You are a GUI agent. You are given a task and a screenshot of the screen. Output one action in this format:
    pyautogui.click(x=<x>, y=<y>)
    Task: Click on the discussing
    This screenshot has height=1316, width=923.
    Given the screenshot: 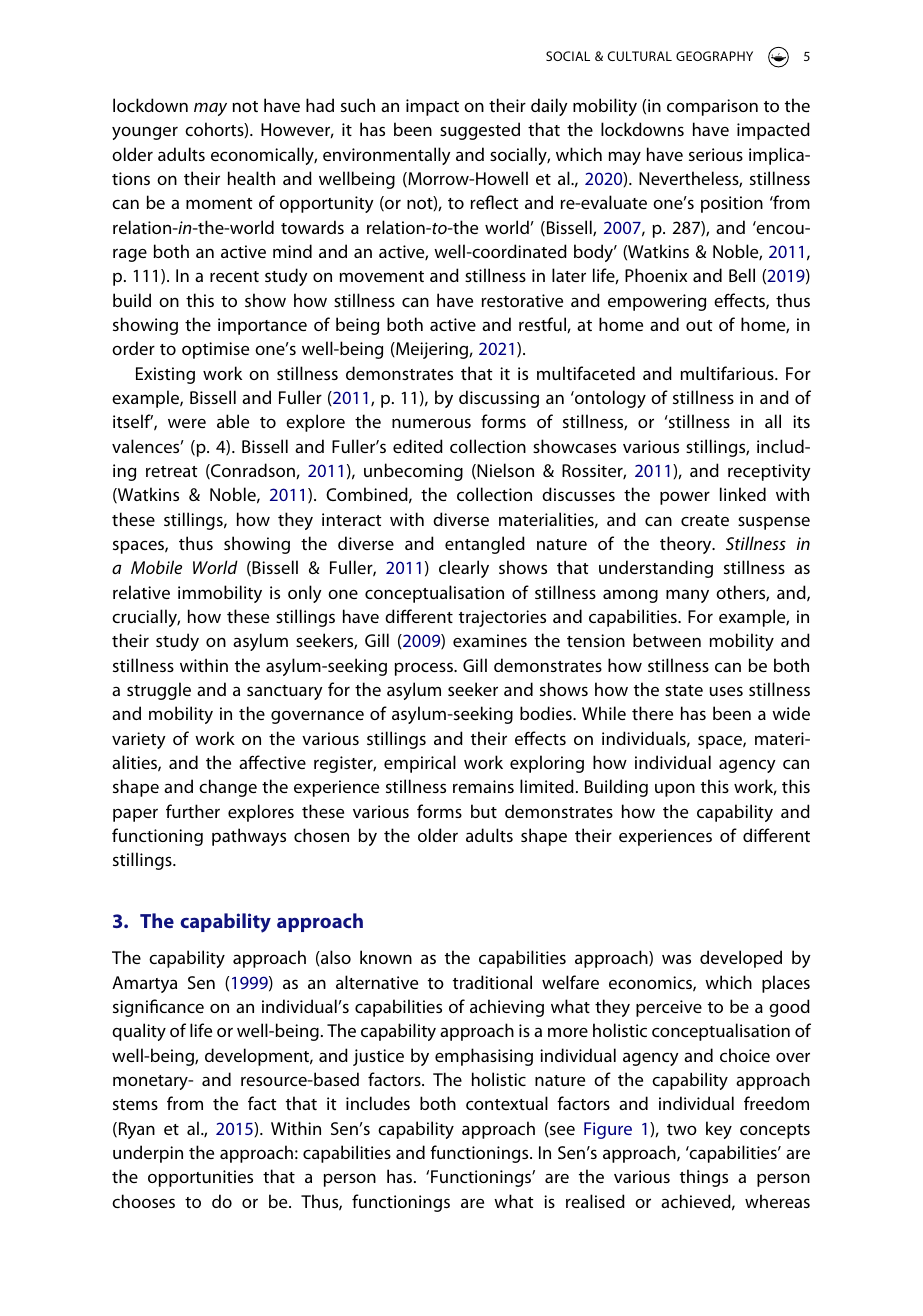 What is the action you would take?
    pyautogui.click(x=499, y=399)
